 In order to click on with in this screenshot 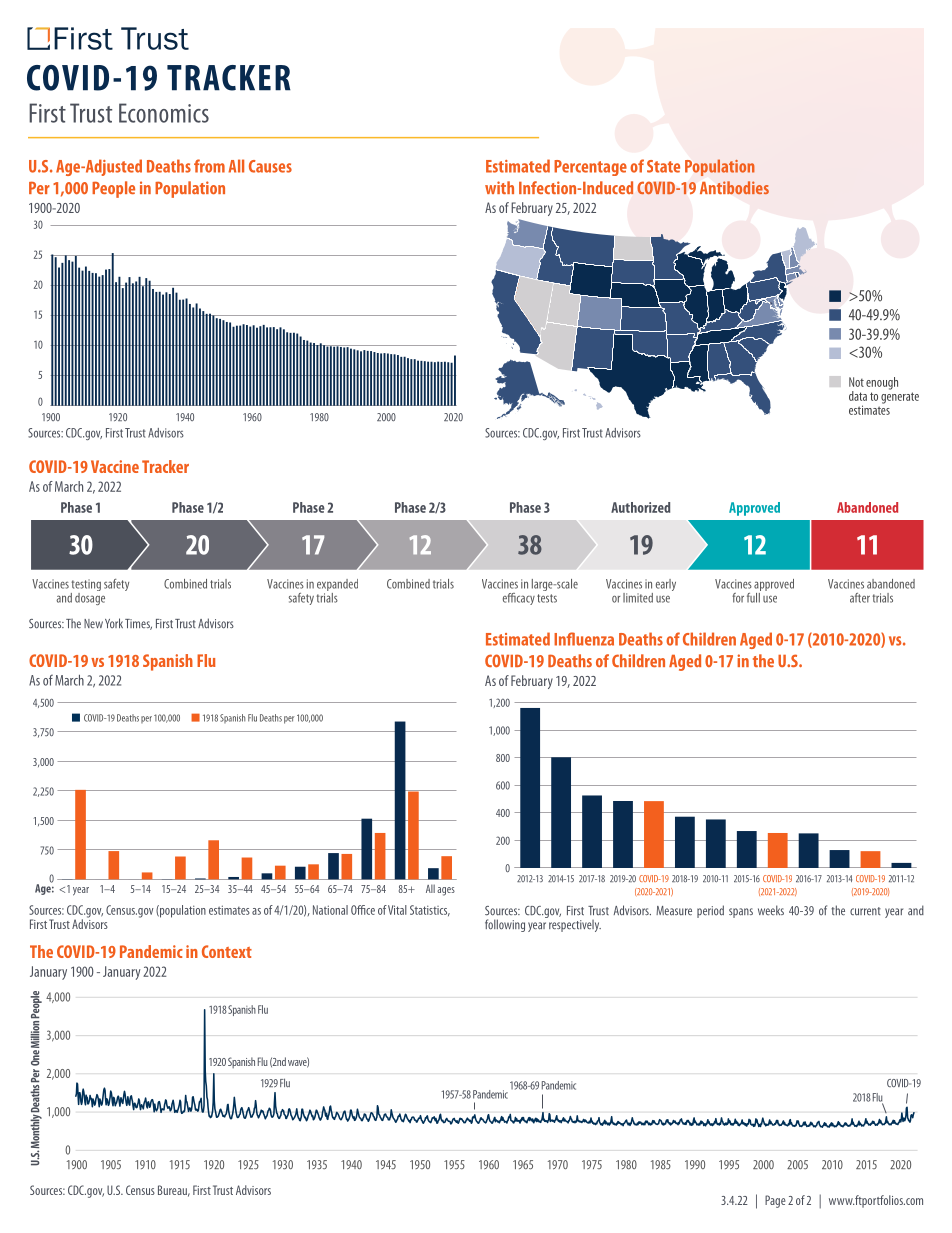, I will do `click(499, 187)`.
